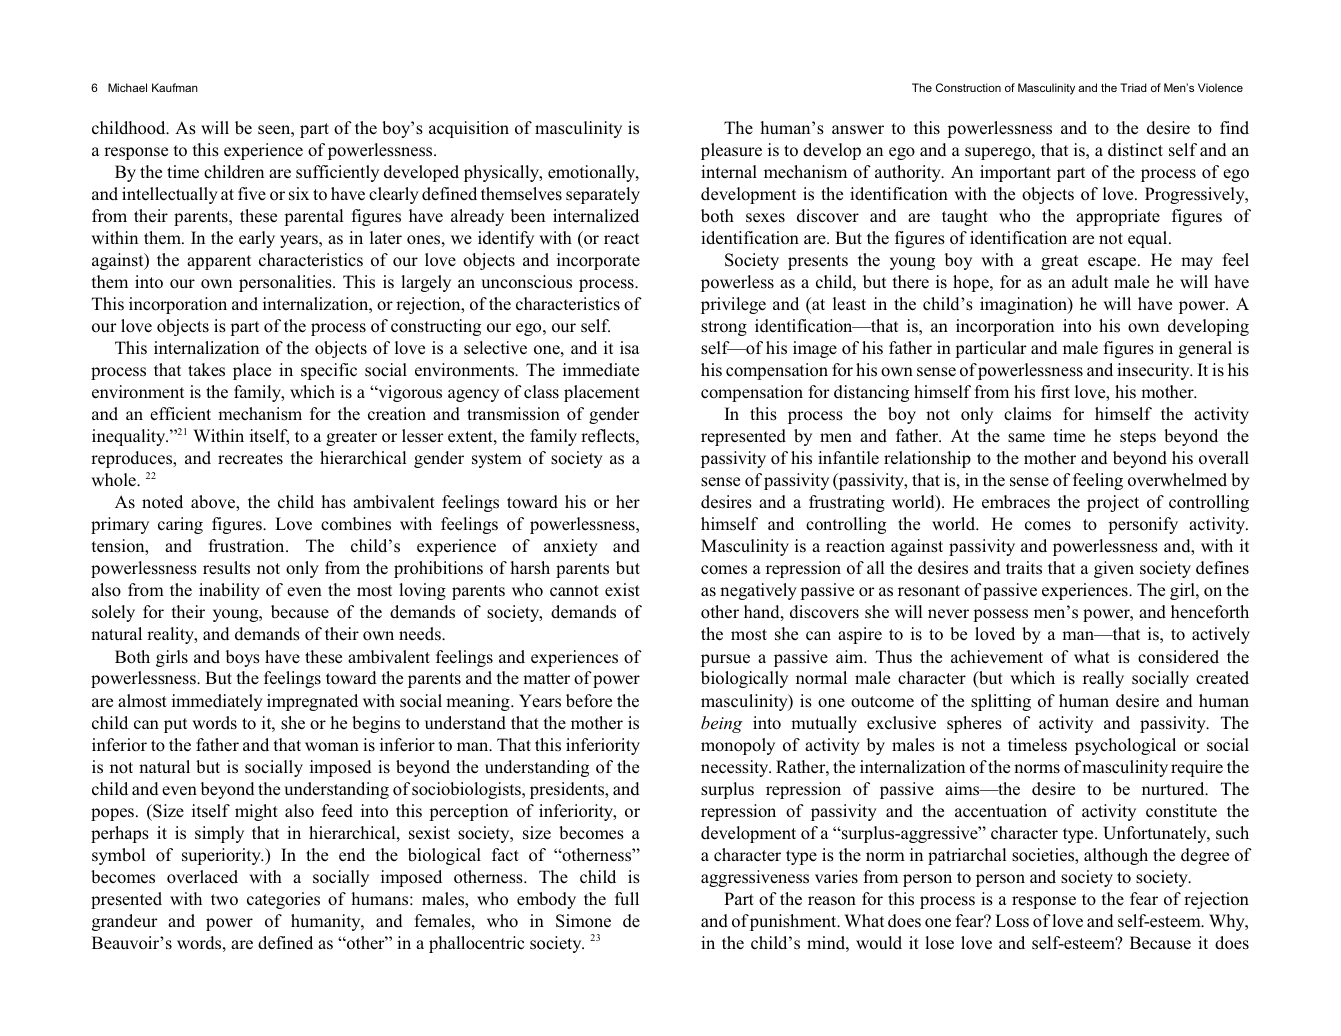 Image resolution: width=1341 pixels, height=1036 pixels. What do you see at coordinates (224, 899) in the screenshot?
I see `two` at bounding box center [224, 899].
